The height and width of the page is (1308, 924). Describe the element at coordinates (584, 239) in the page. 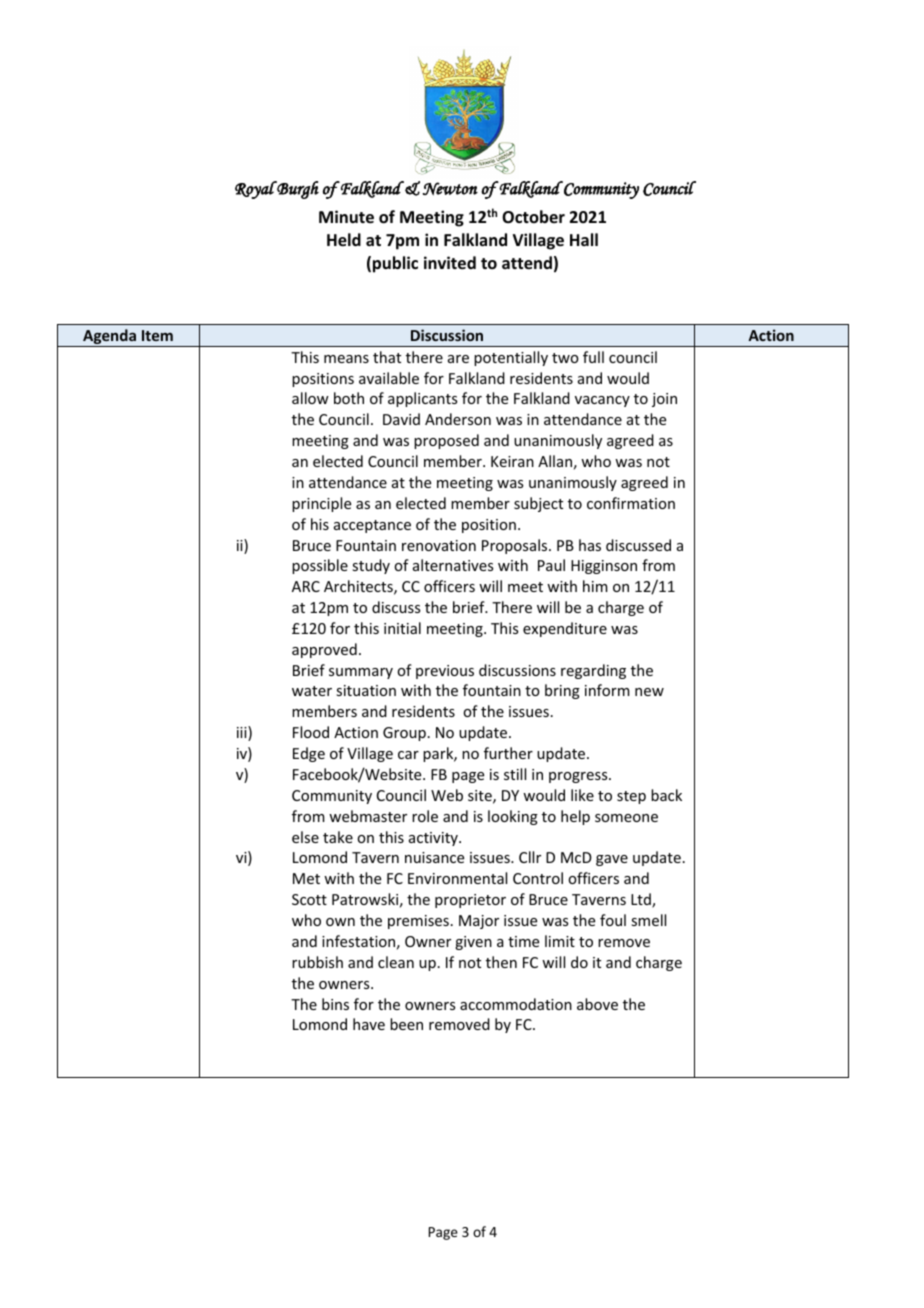

I see `Hall` at that location.
